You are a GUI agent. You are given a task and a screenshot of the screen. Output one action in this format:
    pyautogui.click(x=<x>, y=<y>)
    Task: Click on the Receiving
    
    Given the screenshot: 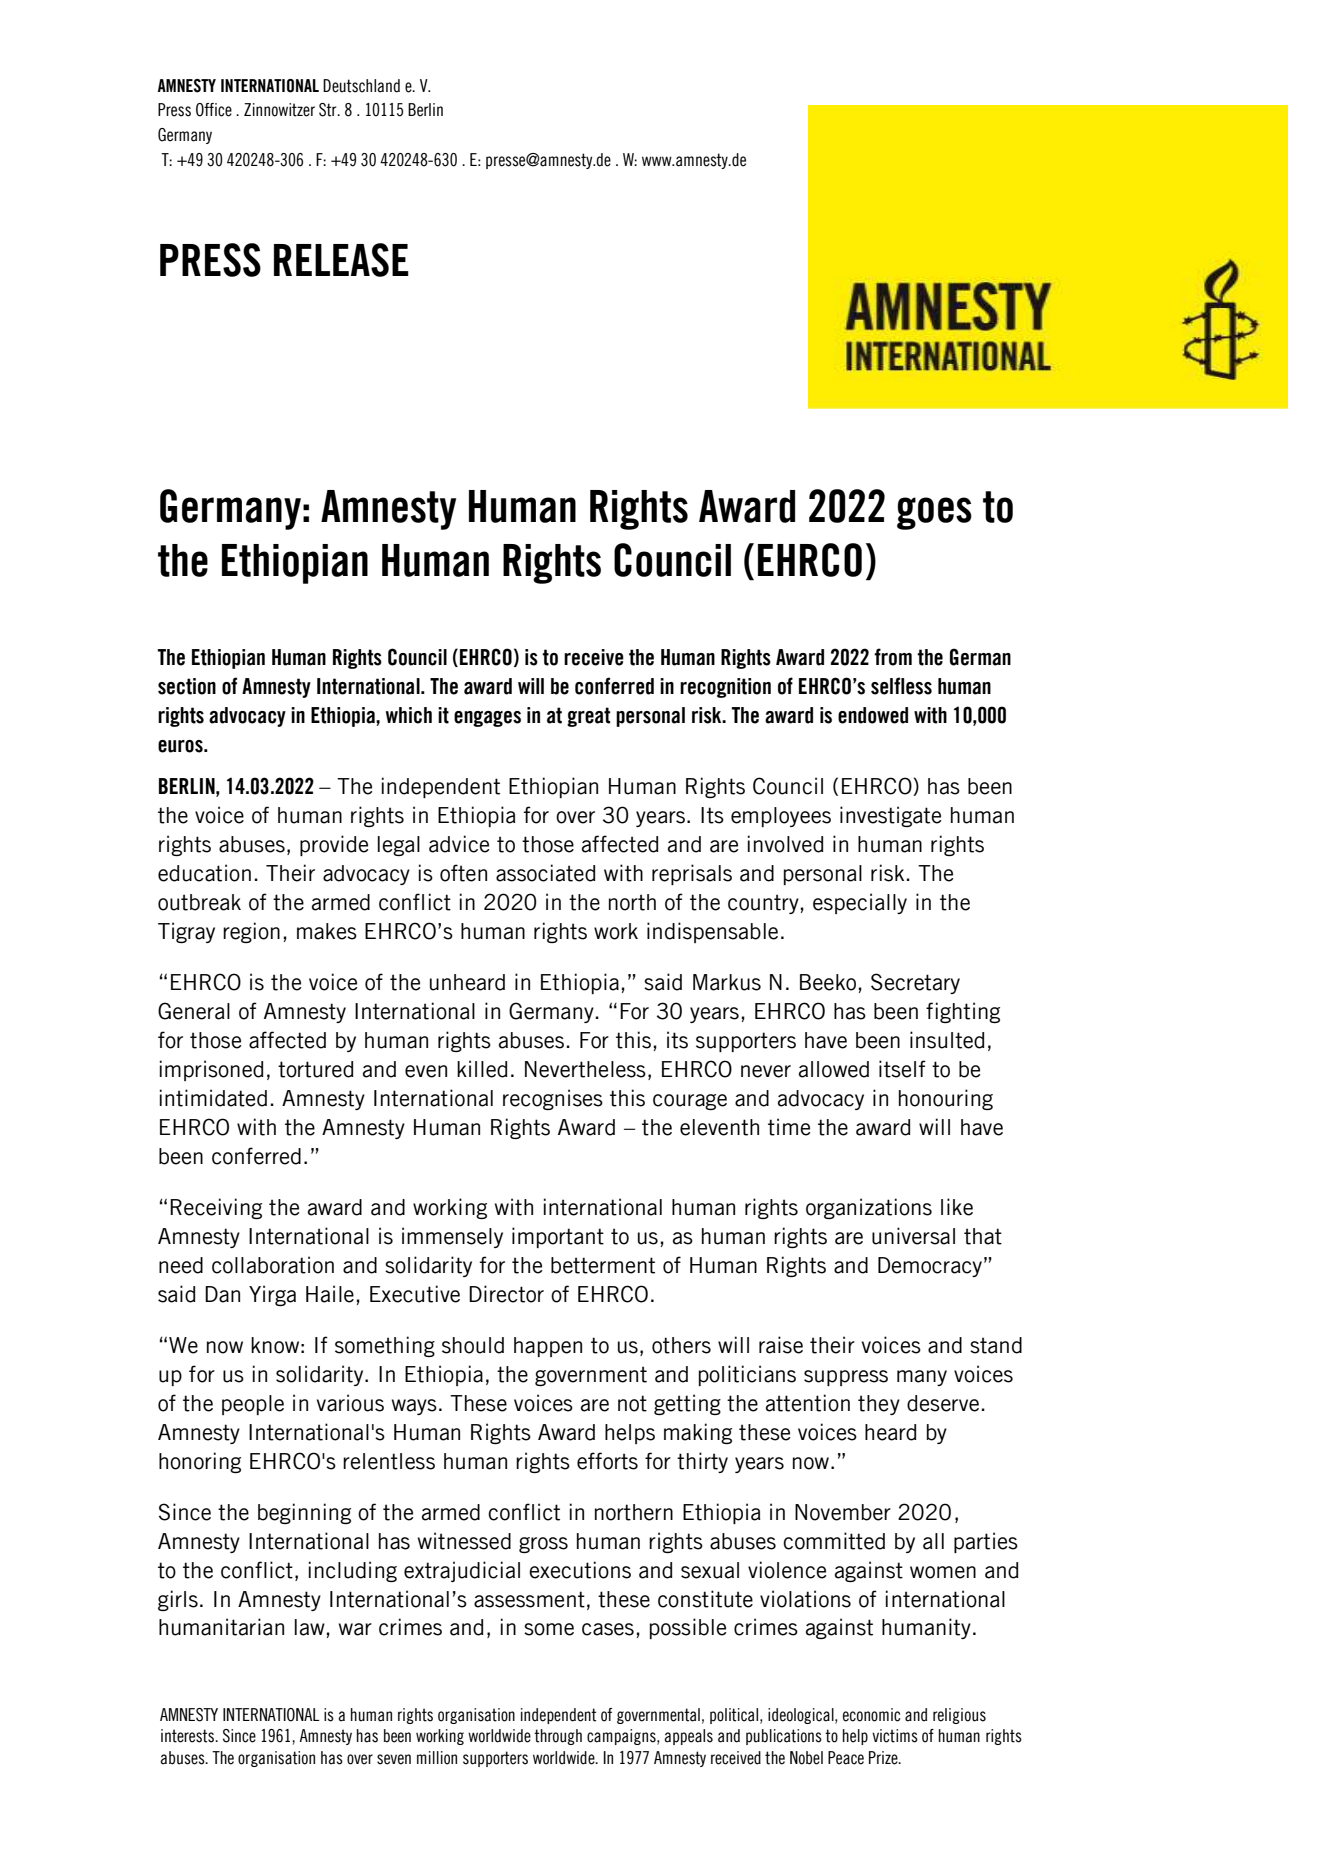 What is the action you would take?
    pyautogui.click(x=216, y=1208)
